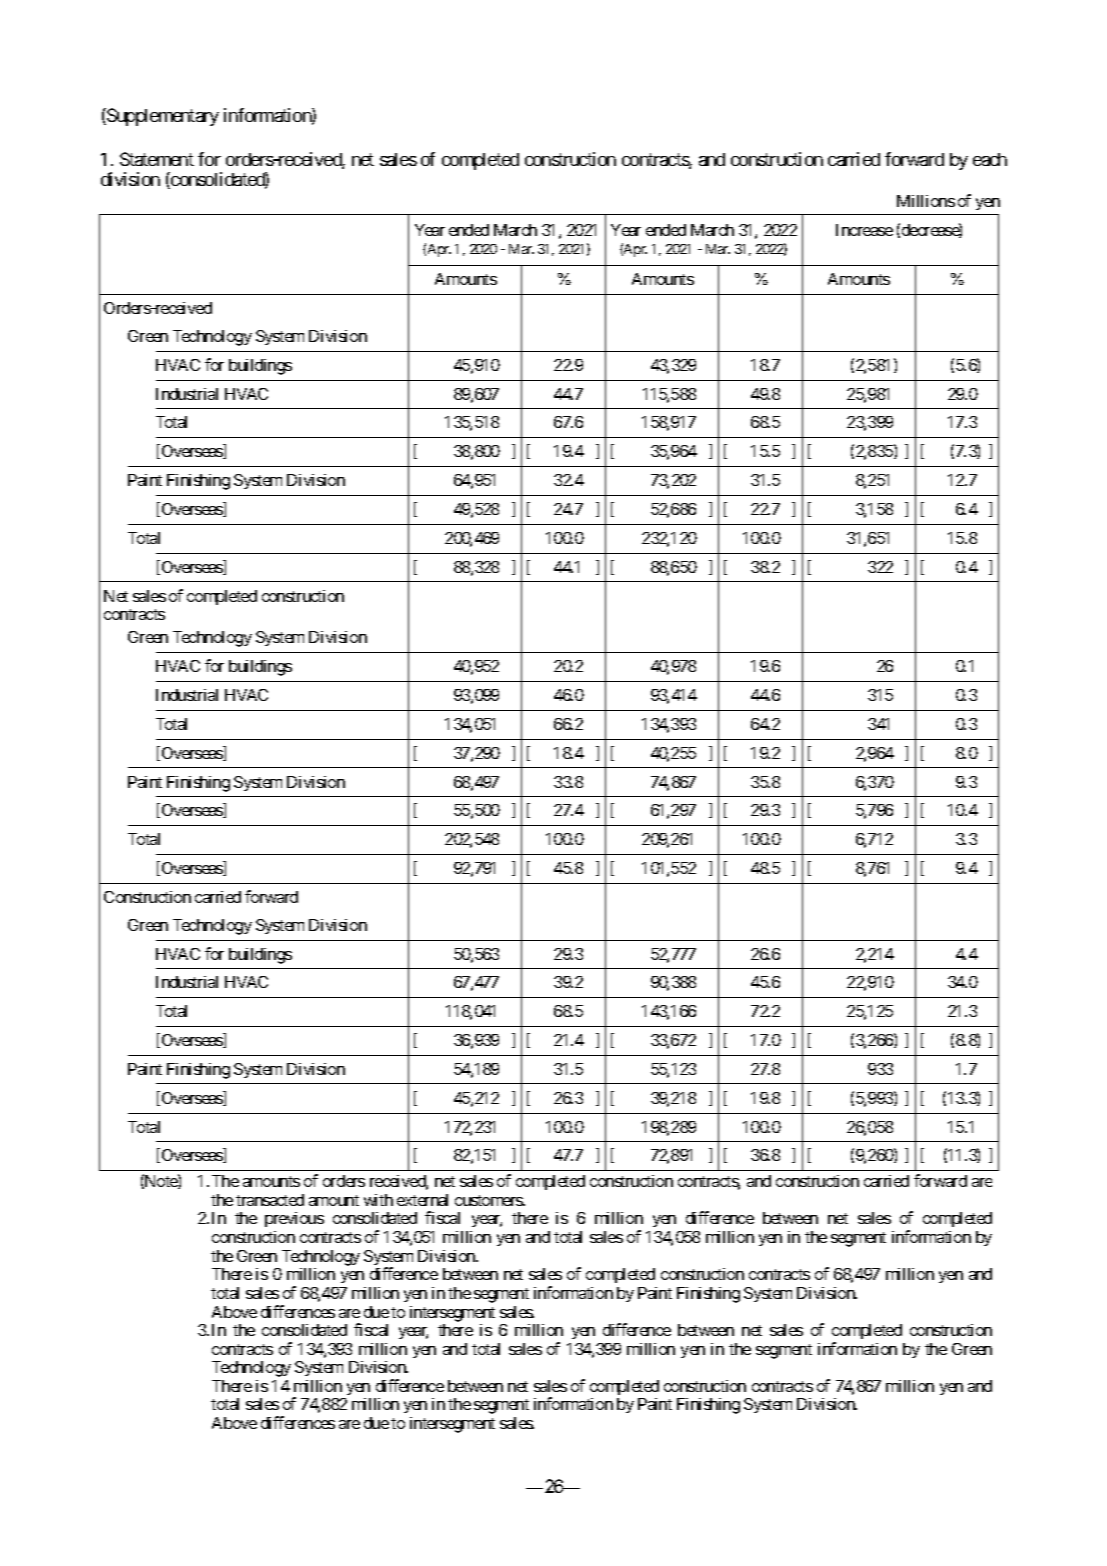 The image size is (1107, 1566). What do you see at coordinates (157, 159) in the screenshot?
I see `Statement` at bounding box center [157, 159].
